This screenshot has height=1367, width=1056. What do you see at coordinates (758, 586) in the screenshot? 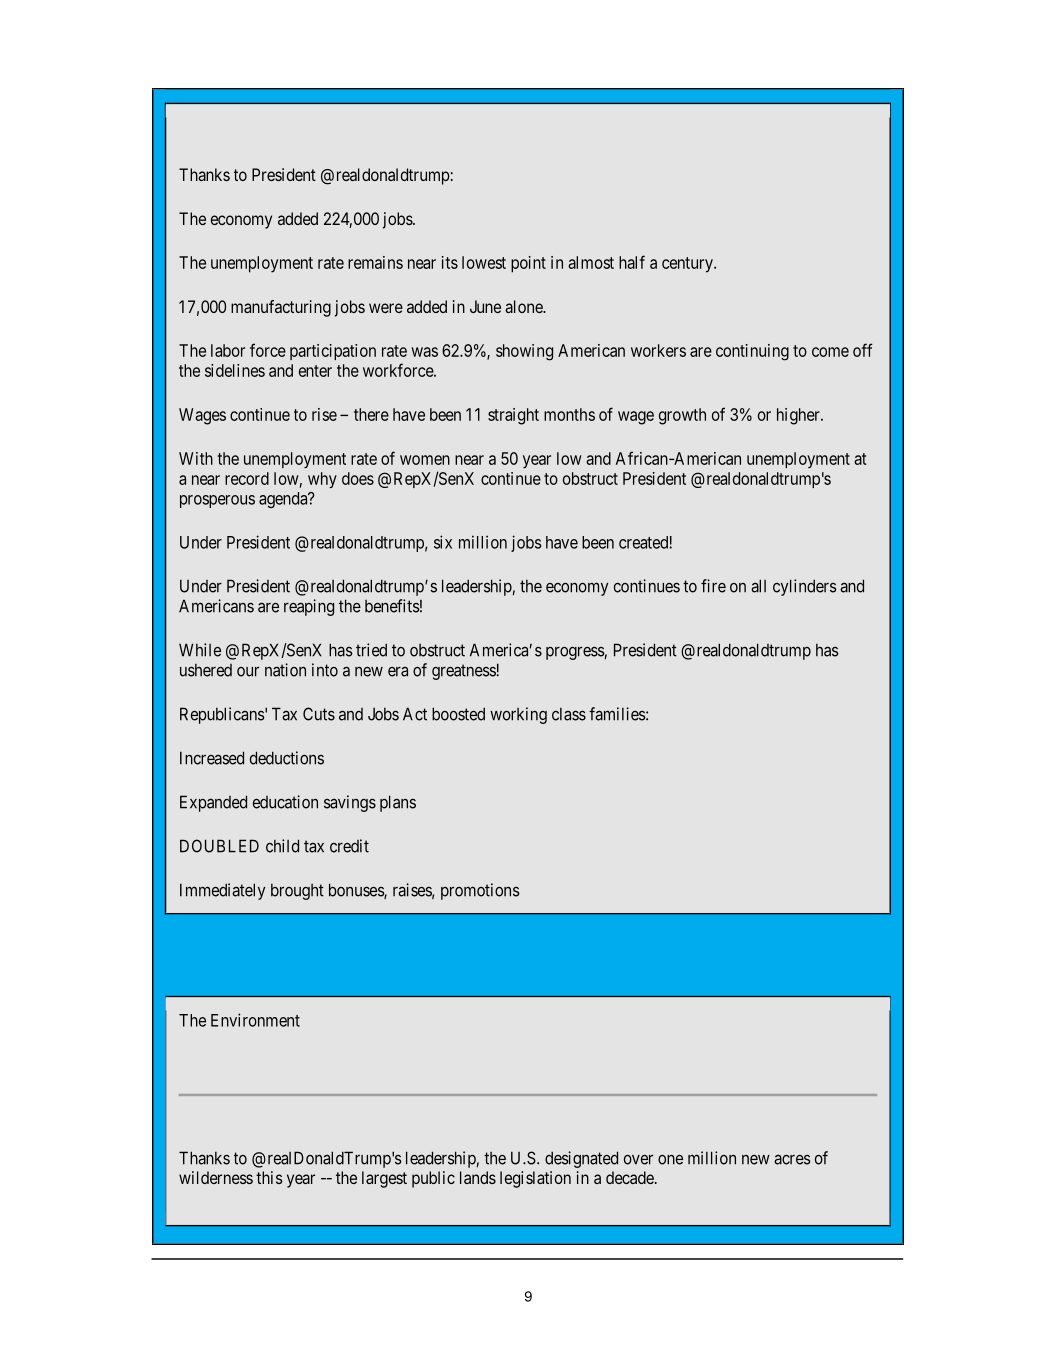
I see `all` at bounding box center [758, 586].
